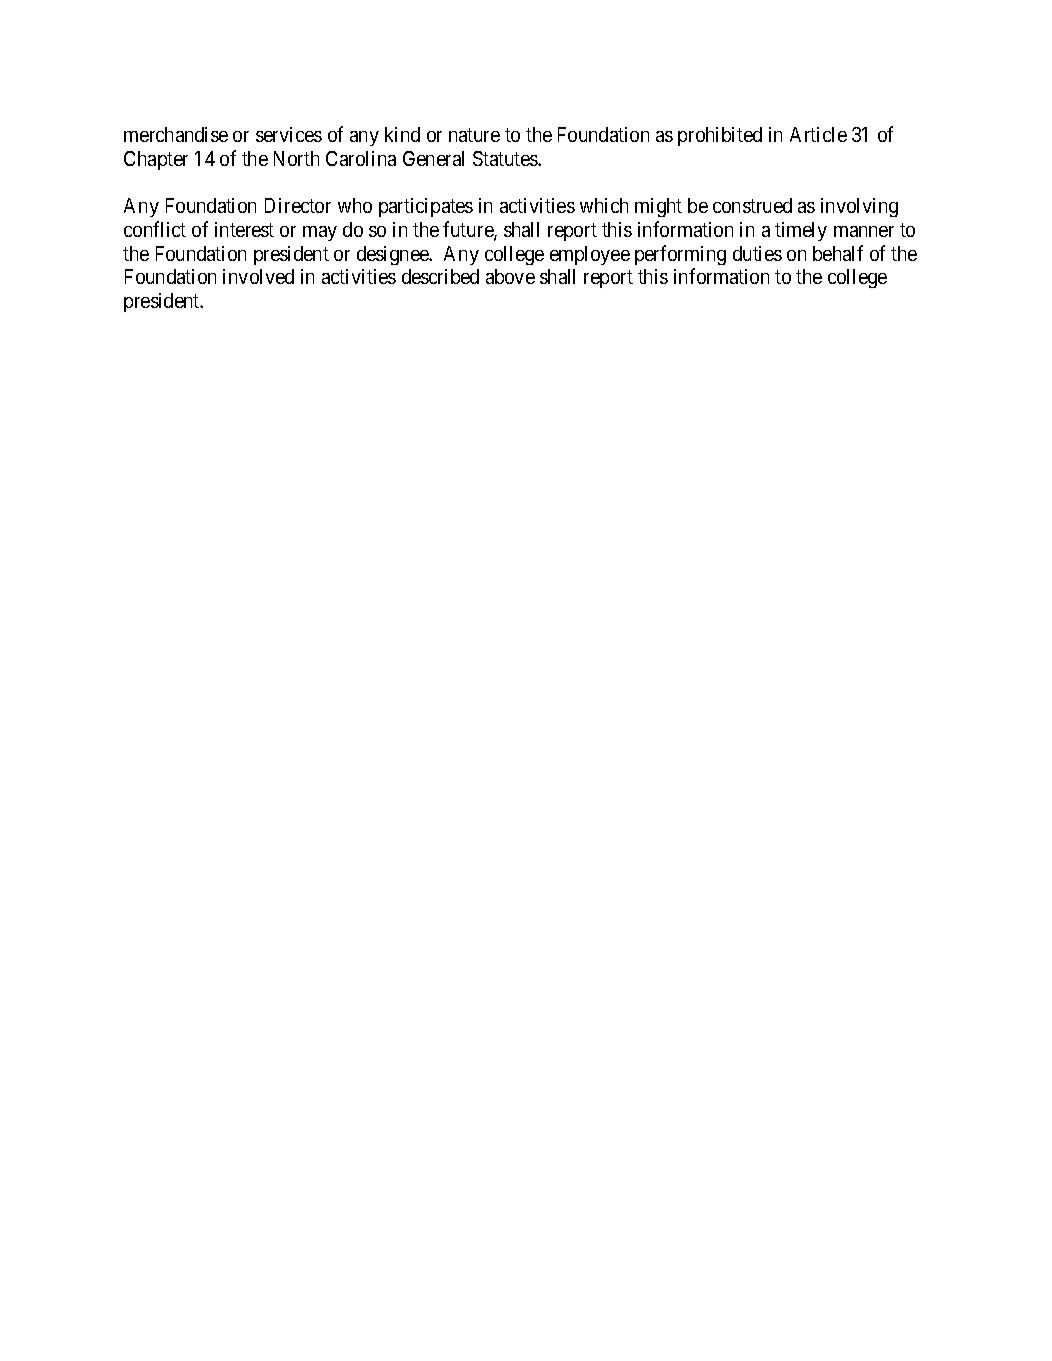 The width and height of the page is (1052, 1361). I want to click on General, so click(433, 158).
